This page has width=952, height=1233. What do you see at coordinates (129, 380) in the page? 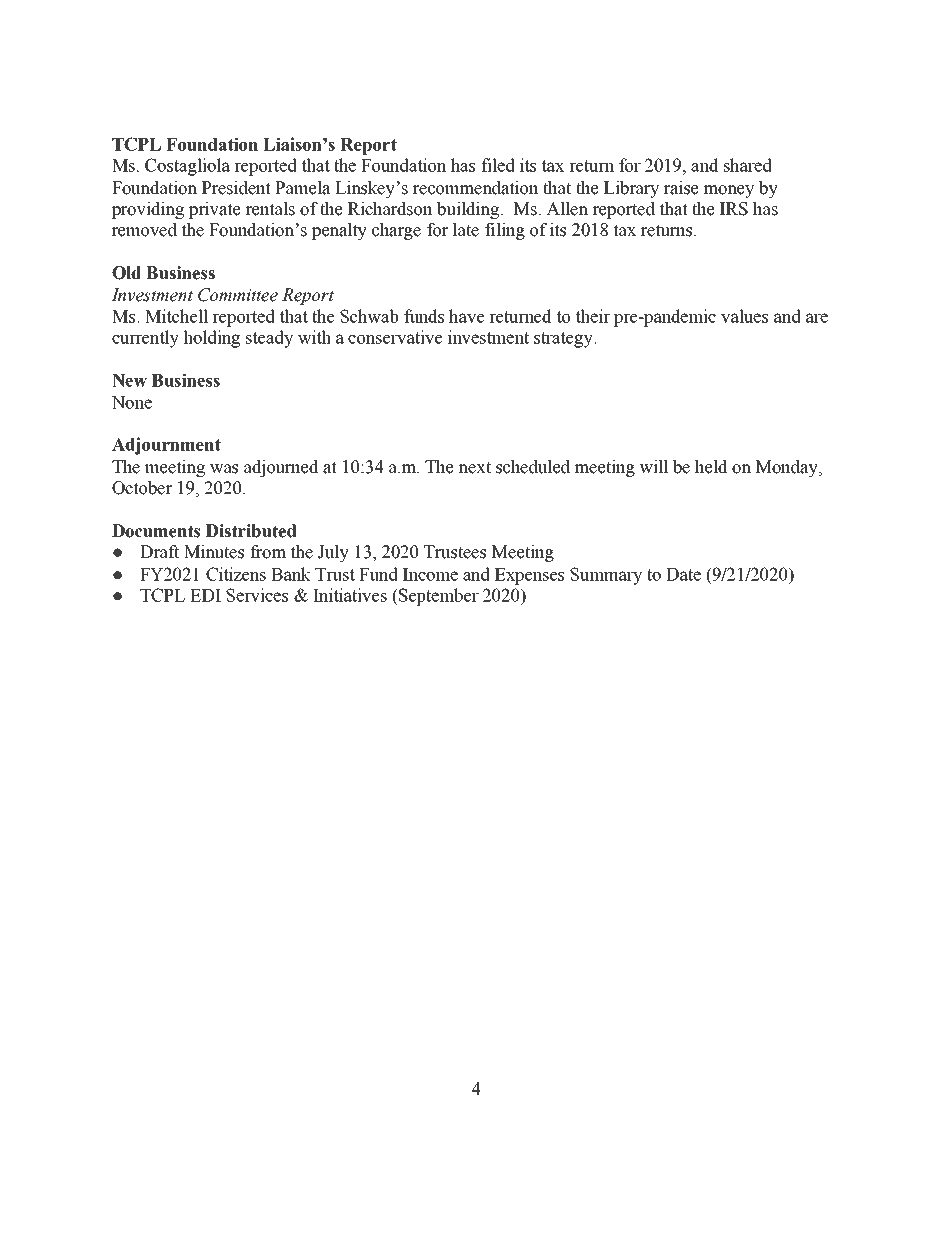
I see `New` at bounding box center [129, 380].
